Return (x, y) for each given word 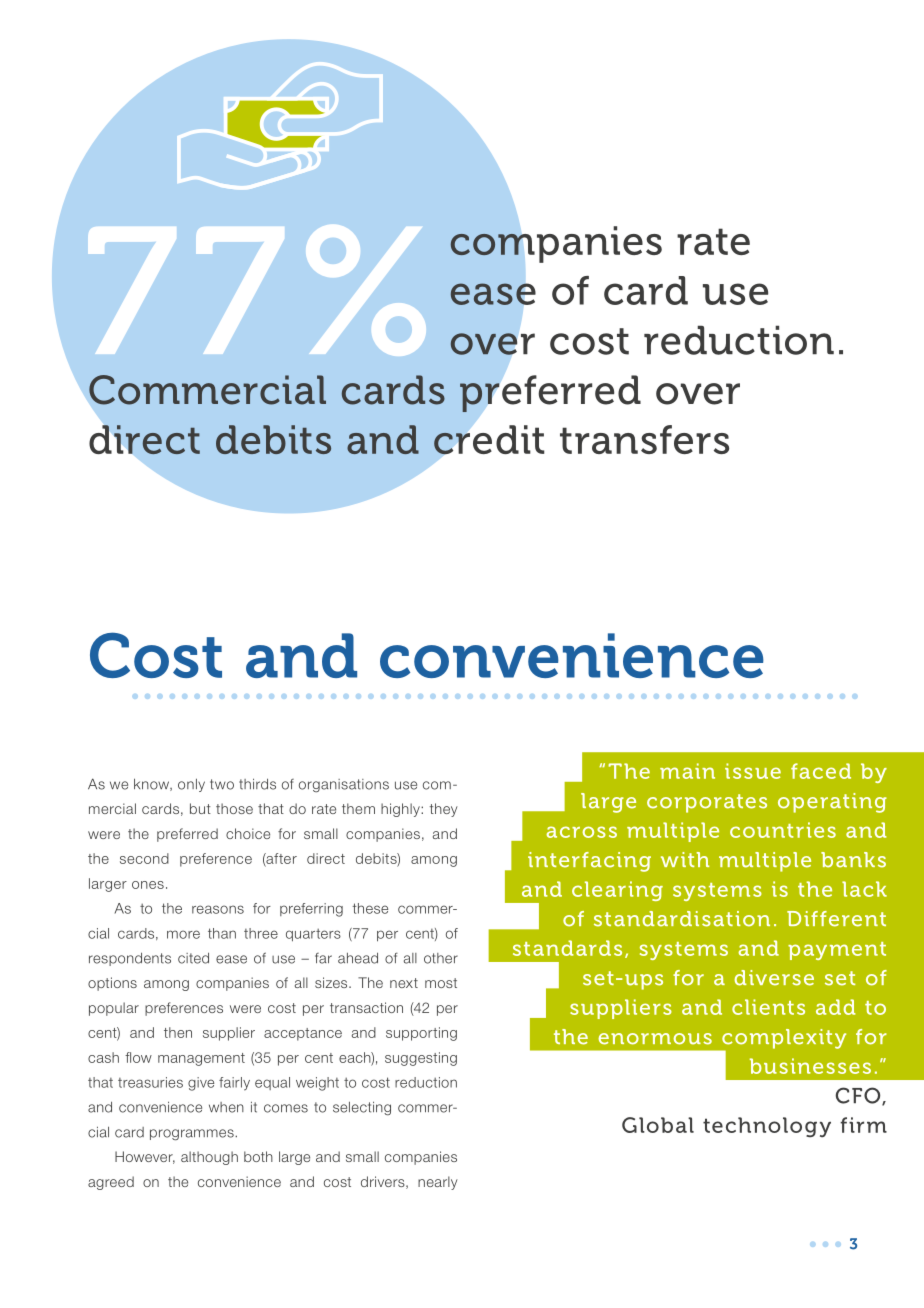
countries (783, 830)
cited (193, 958)
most (441, 983)
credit (489, 440)
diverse (774, 978)
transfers (644, 439)
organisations (344, 786)
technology (767, 1127)
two (222, 784)
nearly (438, 1183)
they (444, 810)
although (209, 1158)
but (200, 808)
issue (753, 771)
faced (821, 771)
